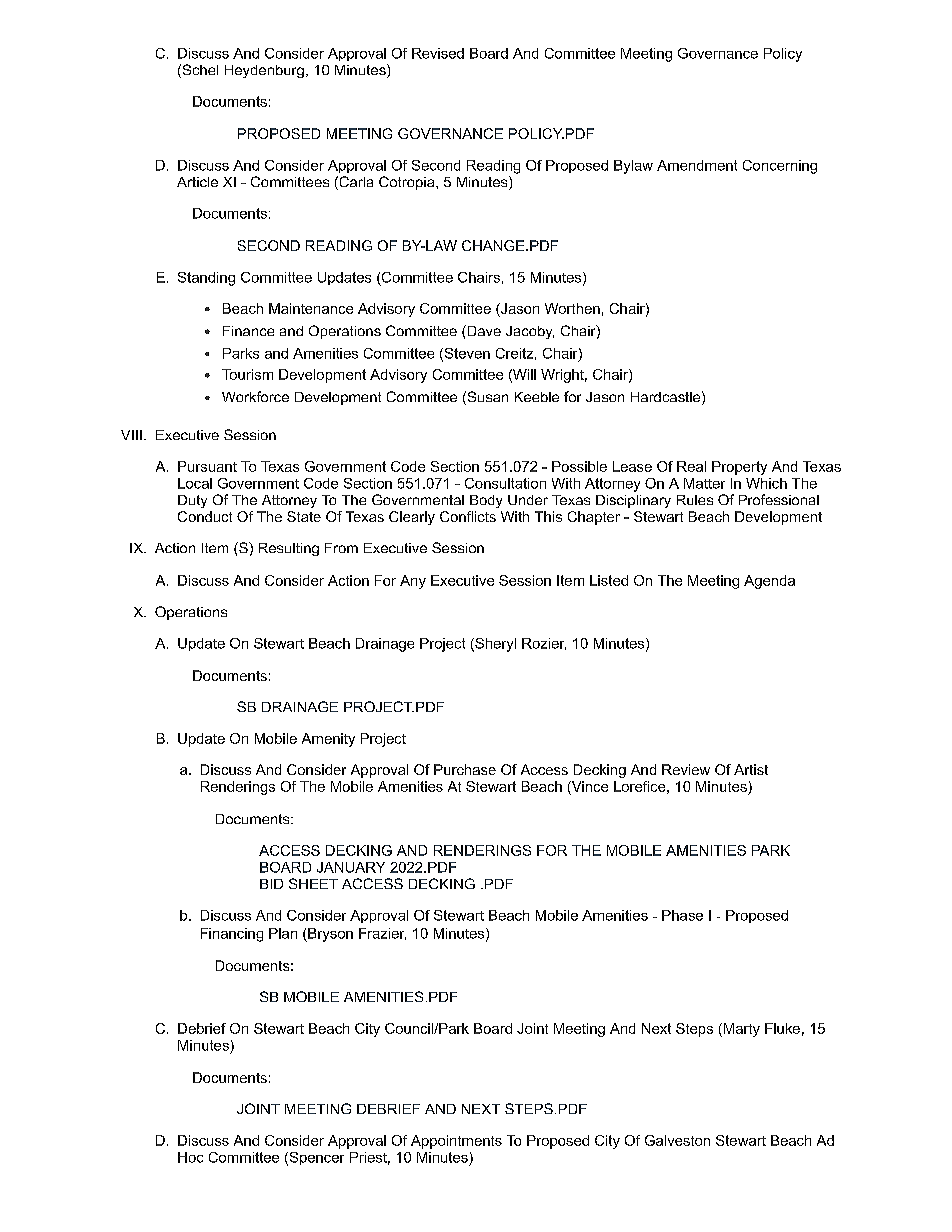 The height and width of the document is (1232, 952). I want to click on Hoc, so click(190, 1157).
